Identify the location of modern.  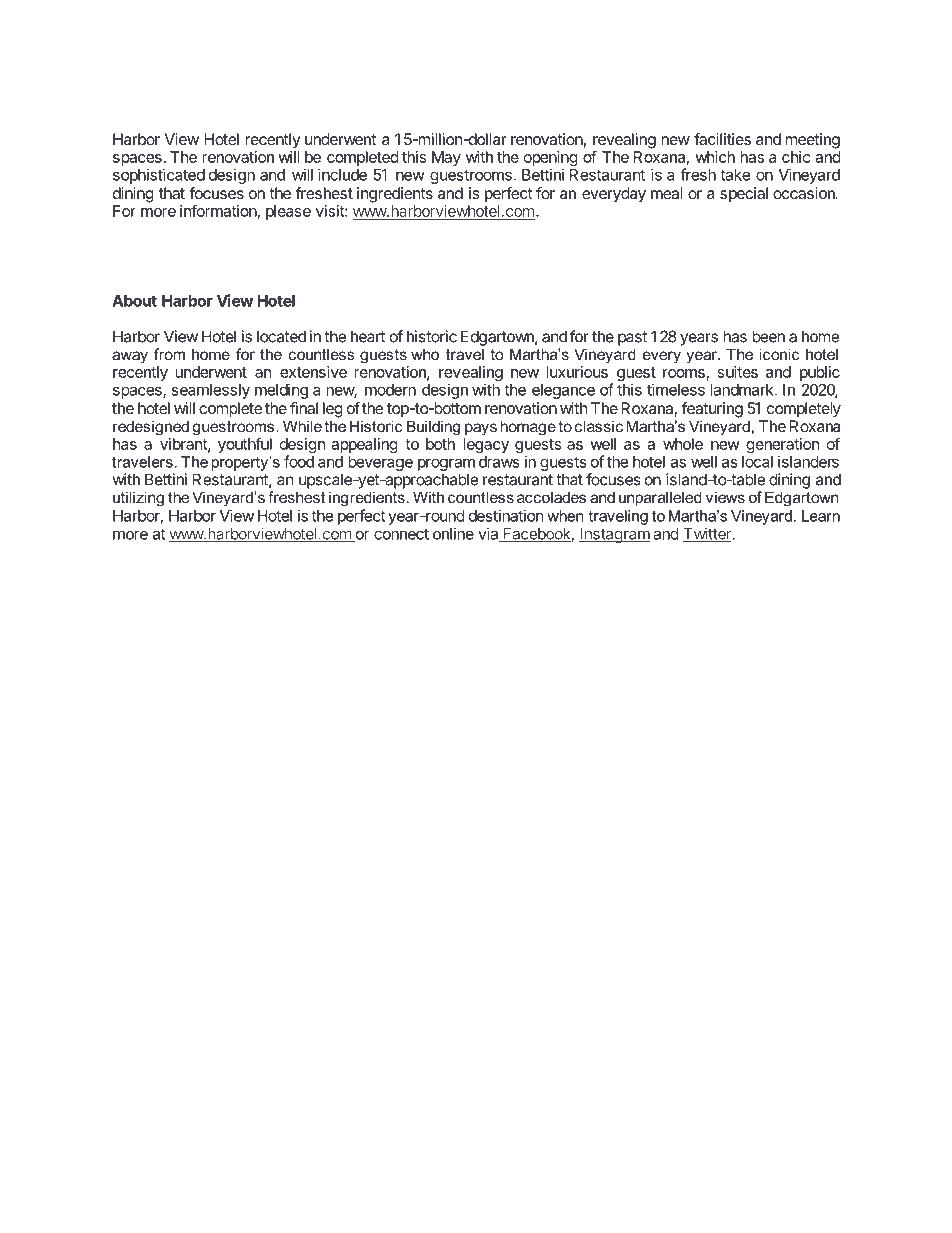
(390, 390).
